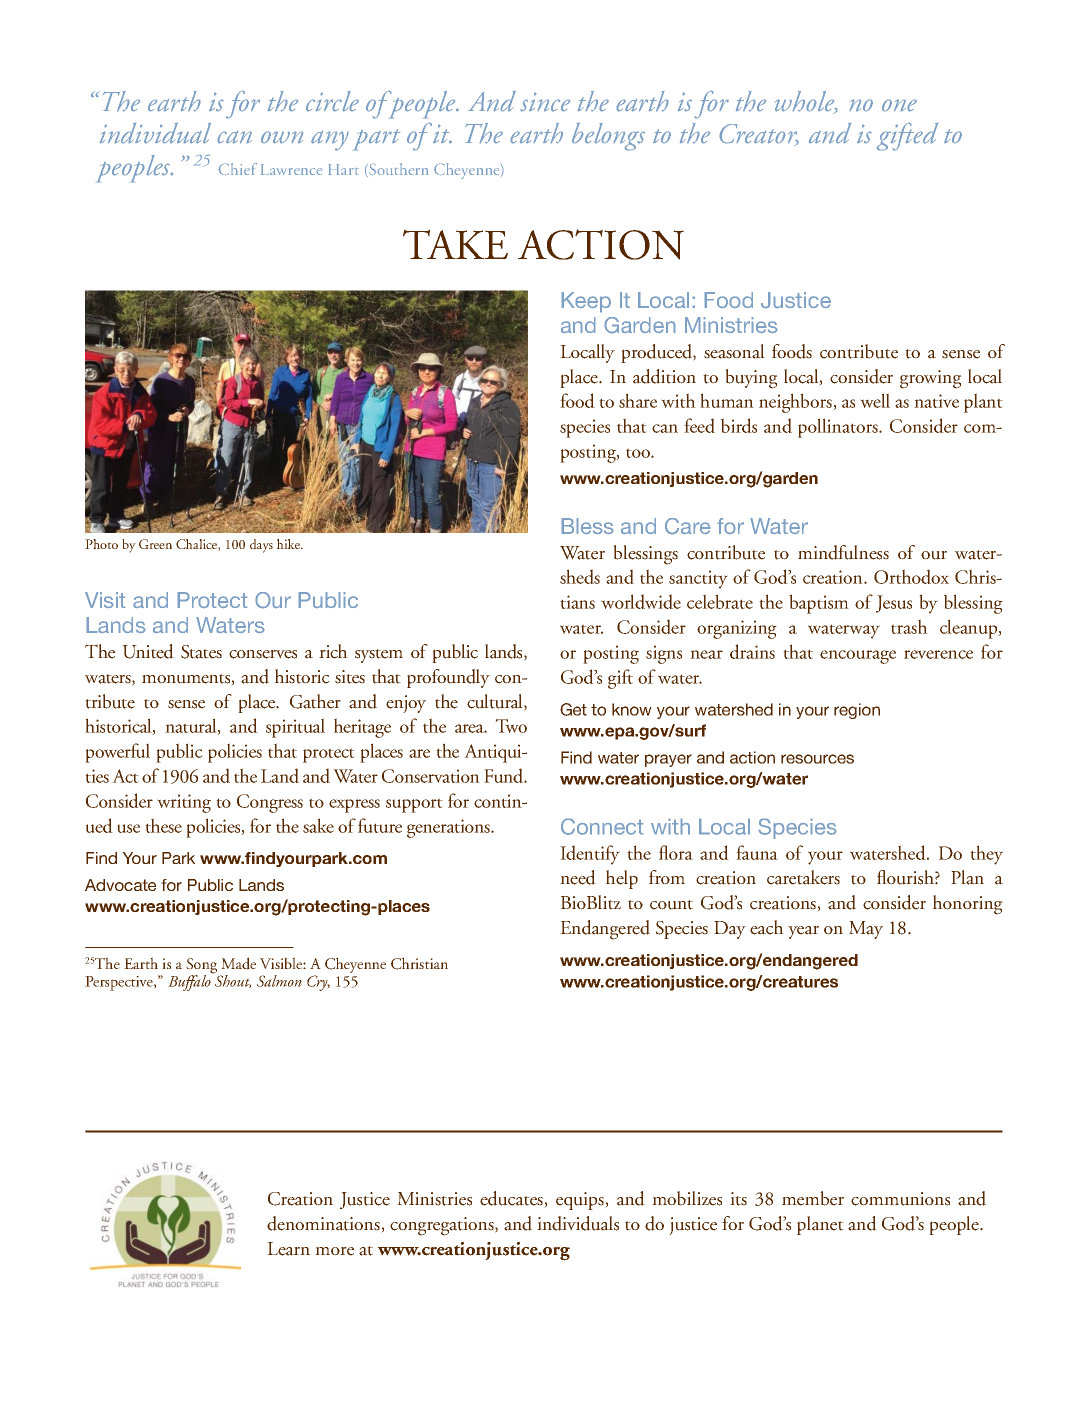  What do you see at coordinates (505, 775) in the image?
I see `Fund` at bounding box center [505, 775].
